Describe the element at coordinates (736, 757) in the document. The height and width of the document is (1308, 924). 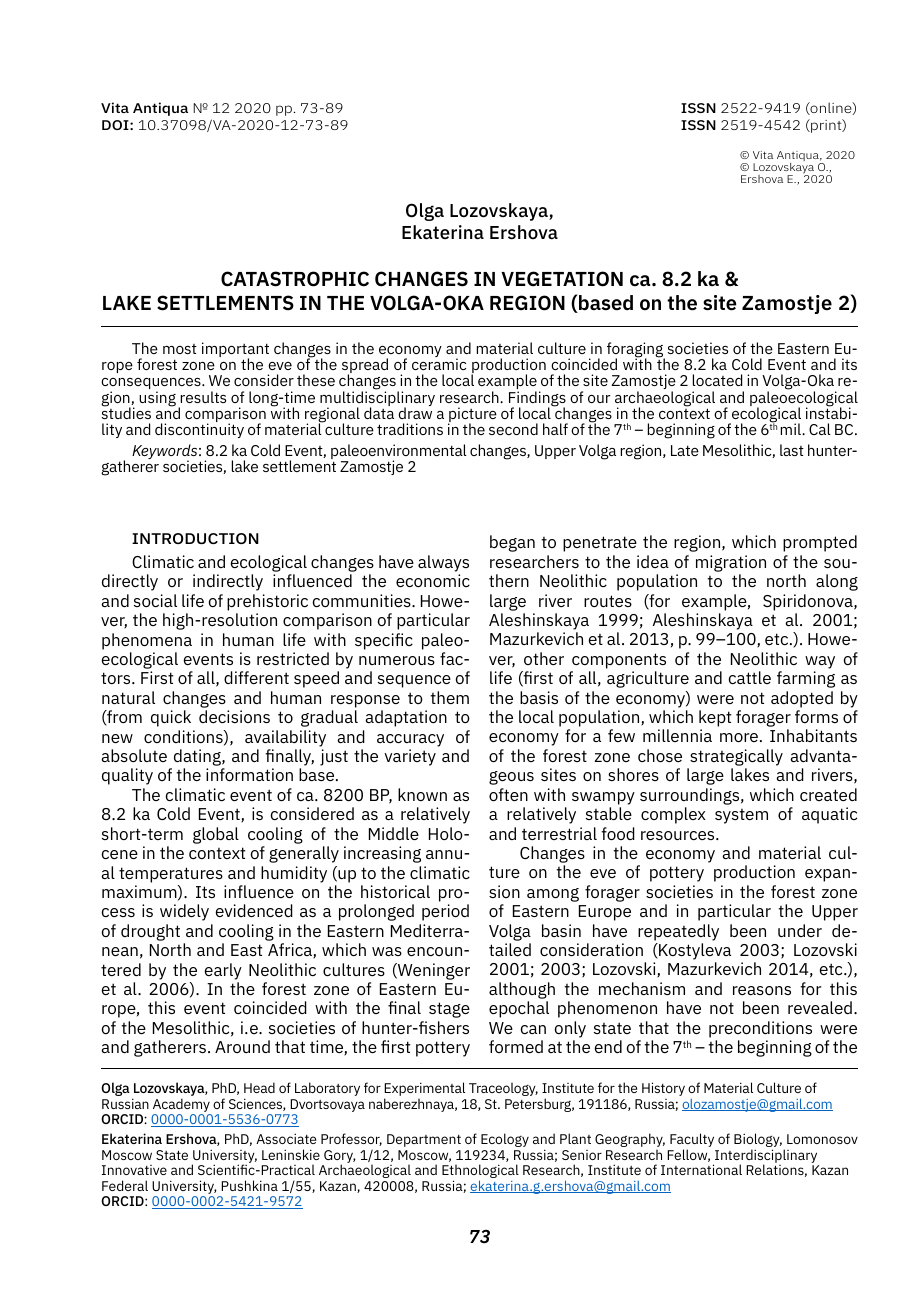
I see `strategically` at that location.
